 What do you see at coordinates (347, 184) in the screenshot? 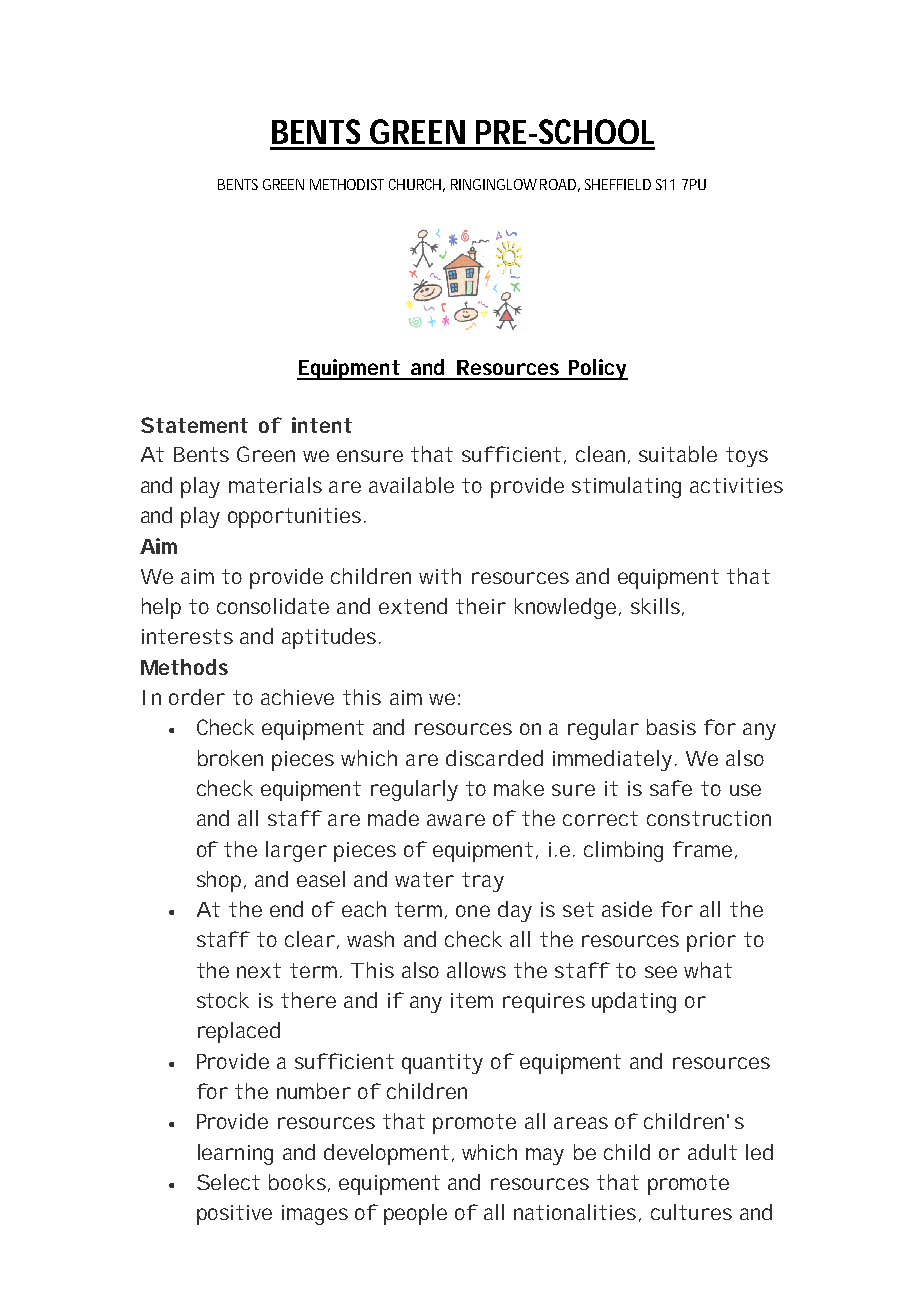
I see `METHODIST` at bounding box center [347, 184].
